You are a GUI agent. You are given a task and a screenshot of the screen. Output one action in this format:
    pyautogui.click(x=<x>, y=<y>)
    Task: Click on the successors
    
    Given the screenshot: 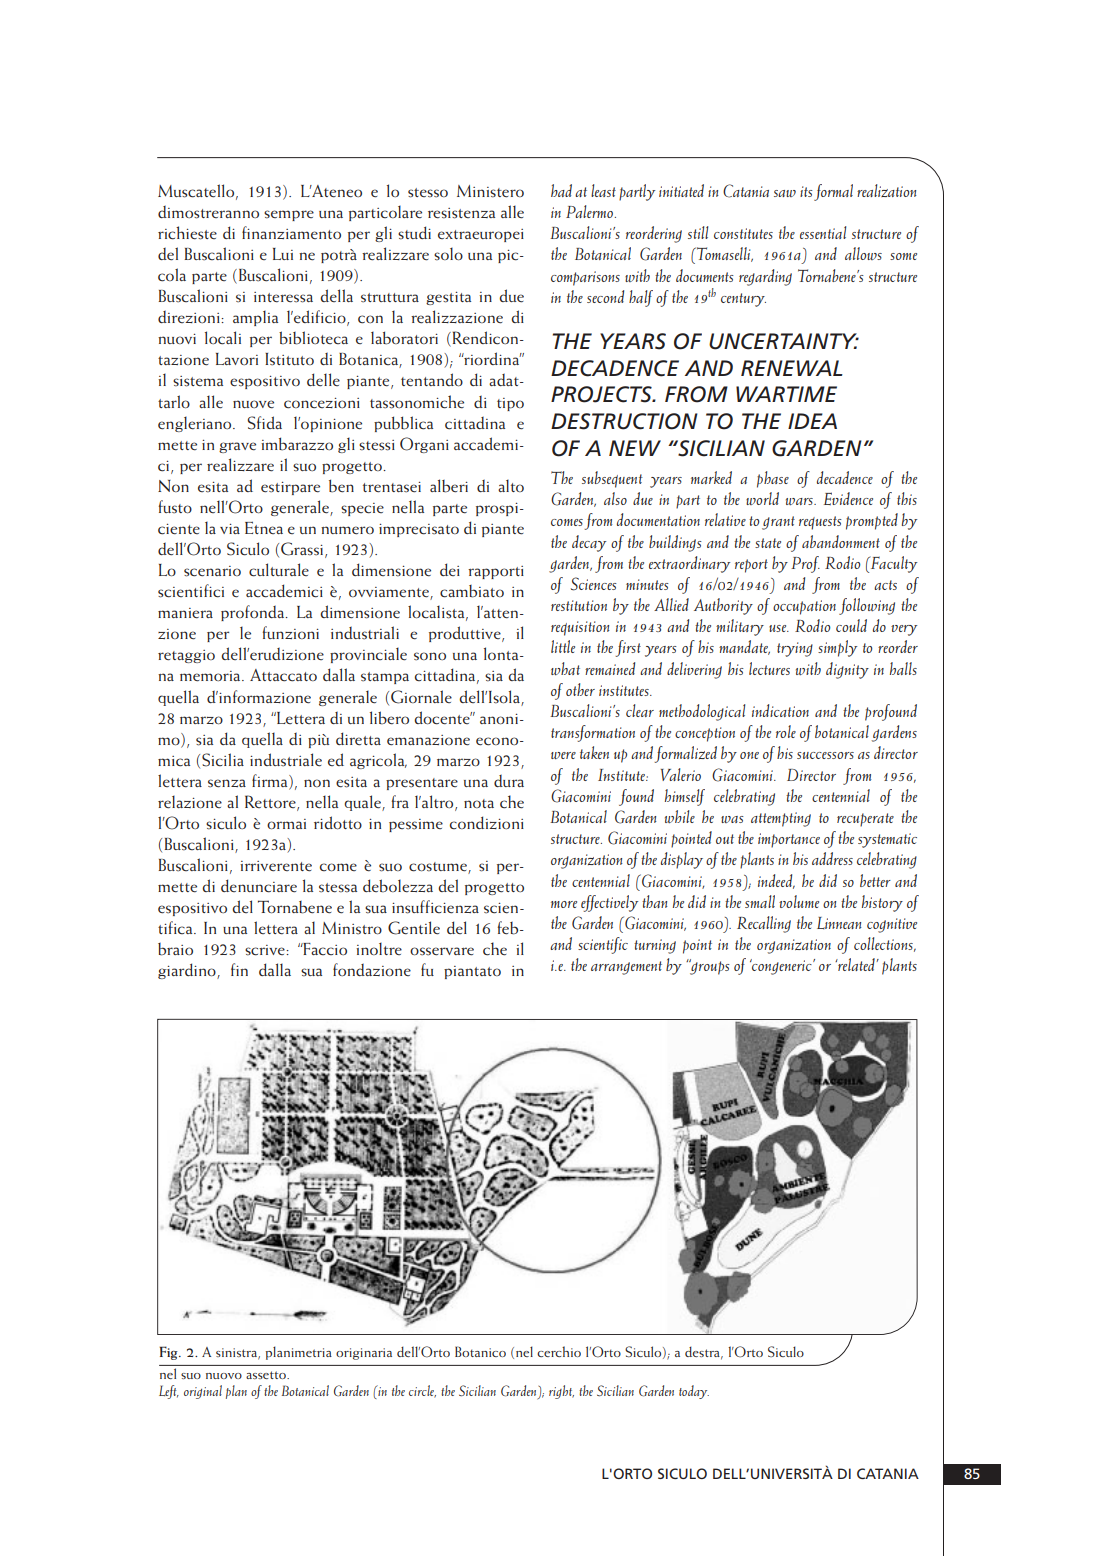 What is the action you would take?
    pyautogui.click(x=825, y=755)
